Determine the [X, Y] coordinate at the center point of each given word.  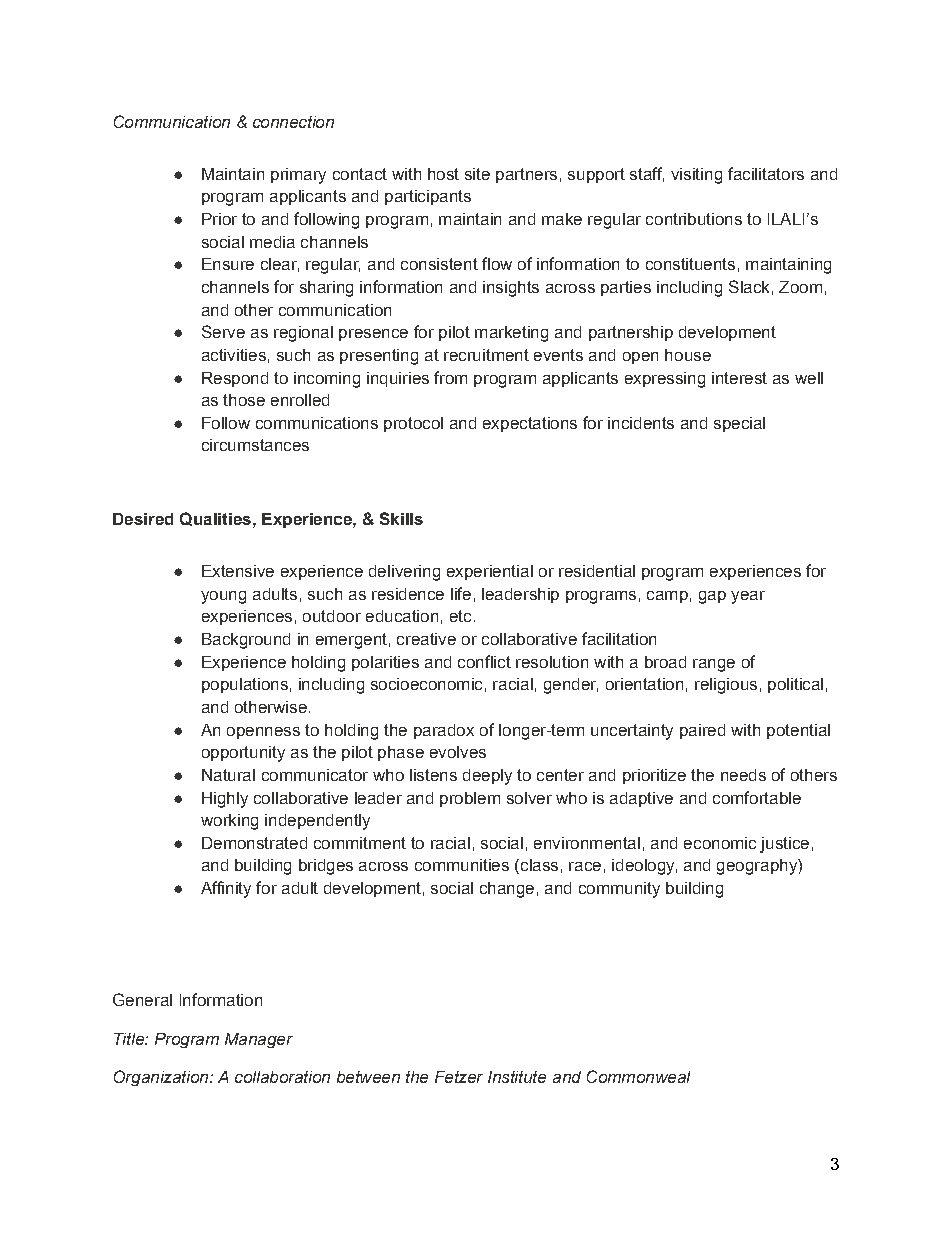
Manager [259, 1040]
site [477, 174]
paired [702, 731]
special [739, 424]
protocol [413, 424]
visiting [696, 176]
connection [293, 122]
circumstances [255, 445]
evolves [458, 752]
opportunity [243, 754]
